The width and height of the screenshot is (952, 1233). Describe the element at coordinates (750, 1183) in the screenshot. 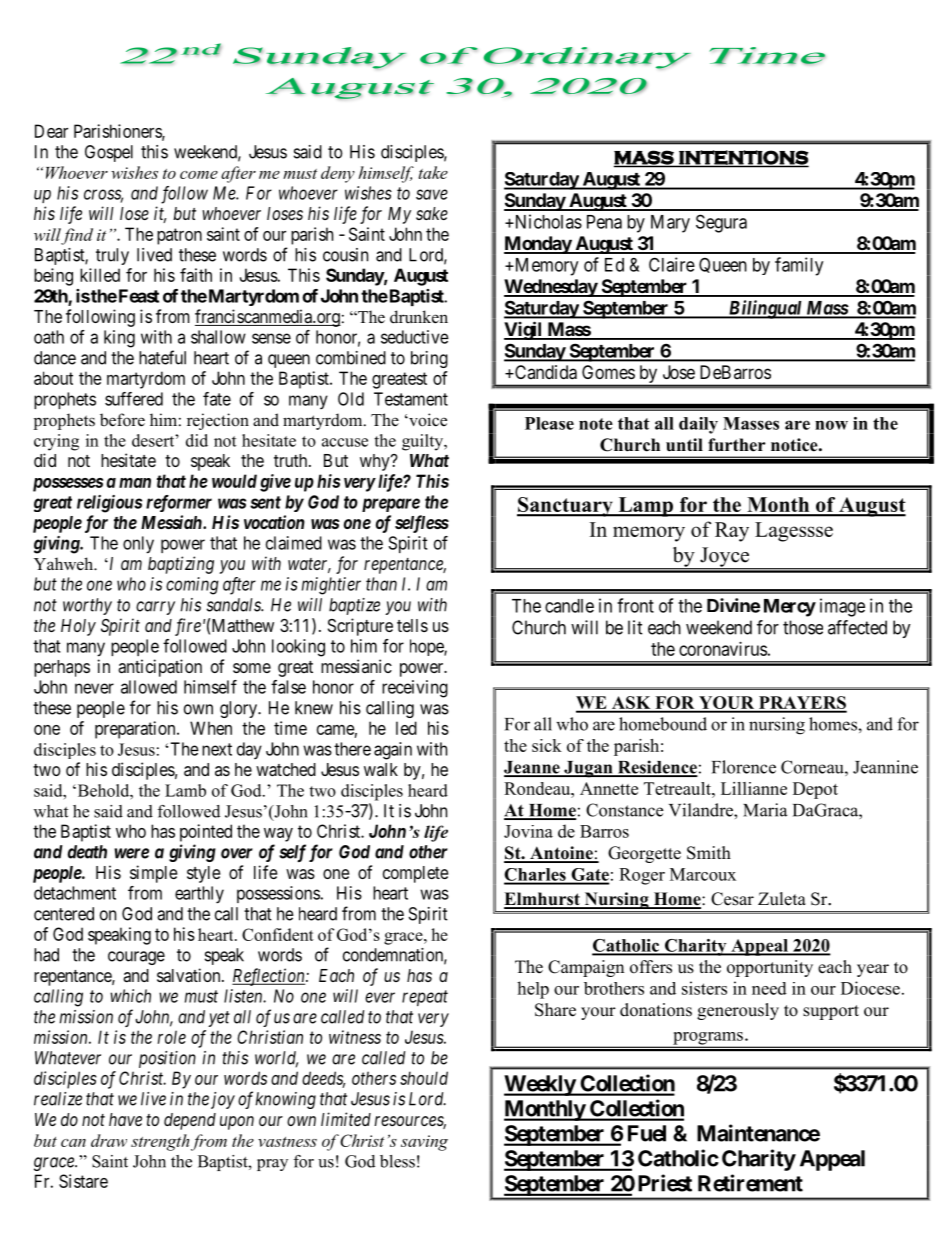

I see `Retirement` at that location.
